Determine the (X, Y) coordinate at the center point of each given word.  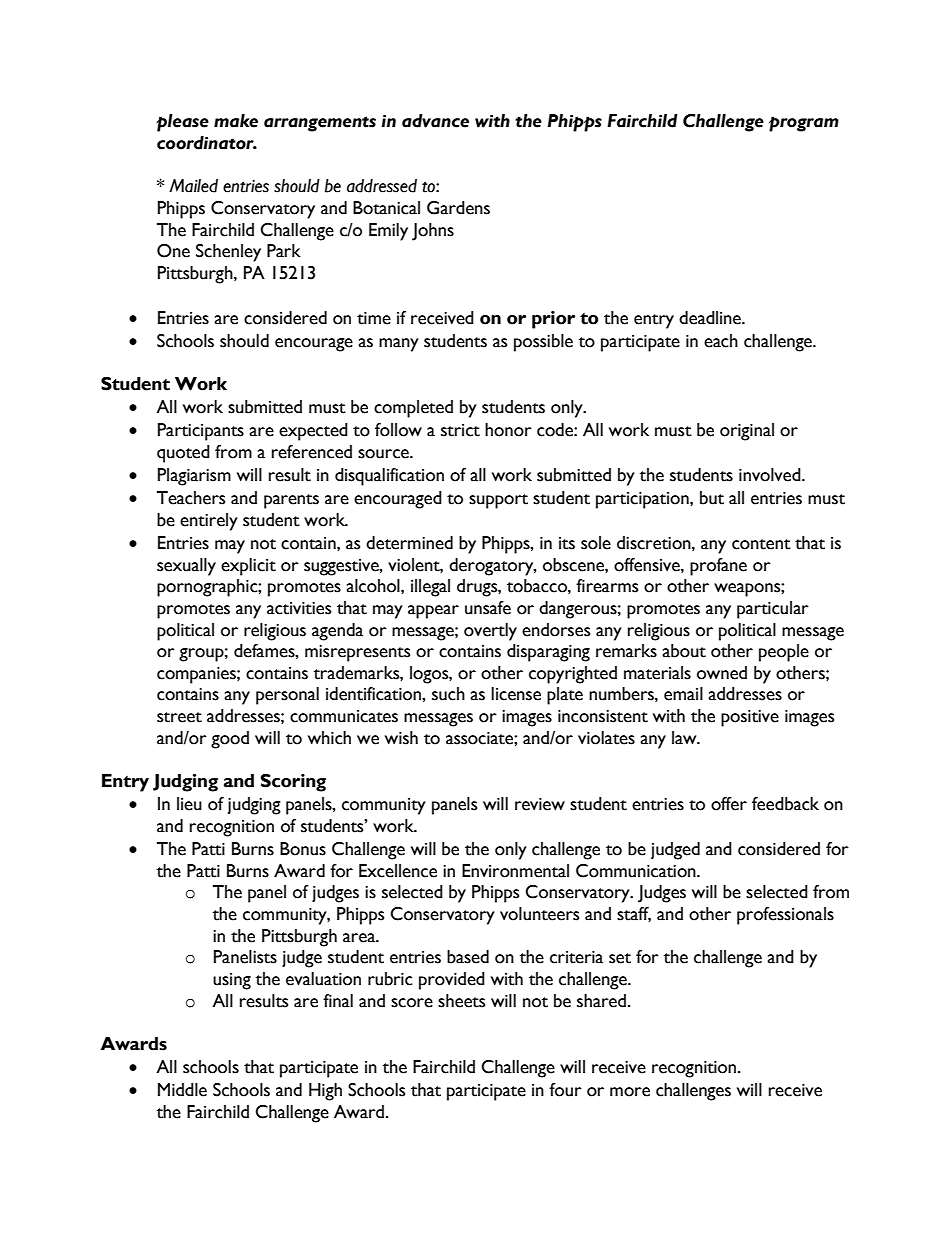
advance (435, 121)
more (630, 1092)
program (804, 124)
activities (299, 608)
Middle (182, 1090)
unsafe (488, 608)
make (236, 121)
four (565, 1090)
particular (773, 610)
